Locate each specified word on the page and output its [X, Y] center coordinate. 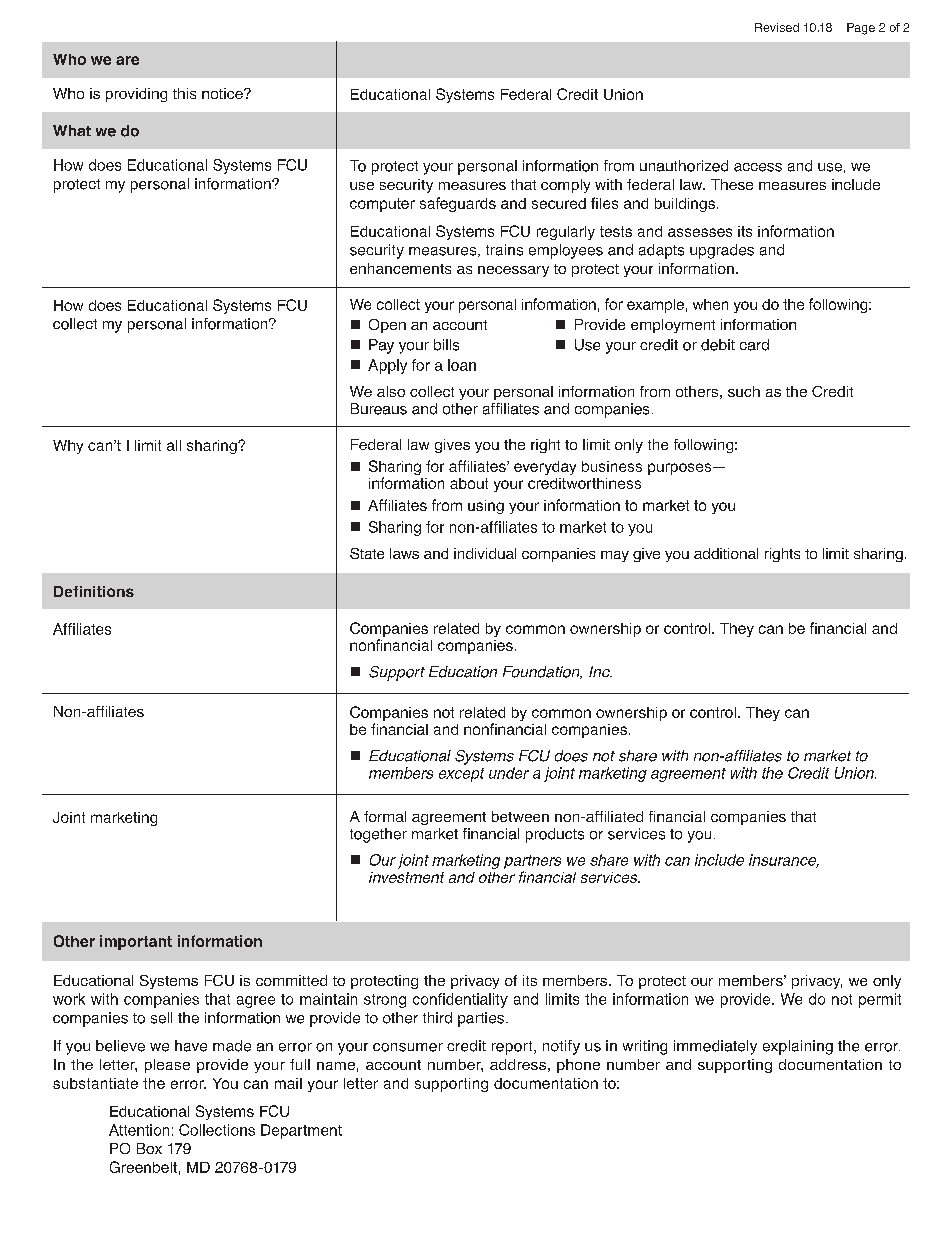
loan [462, 365]
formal [385, 816]
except [461, 775]
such [744, 391]
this [184, 93]
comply [565, 186]
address [518, 1064]
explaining [798, 1047]
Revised [777, 27]
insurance [784, 861]
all [174, 445]
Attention [139, 1130]
